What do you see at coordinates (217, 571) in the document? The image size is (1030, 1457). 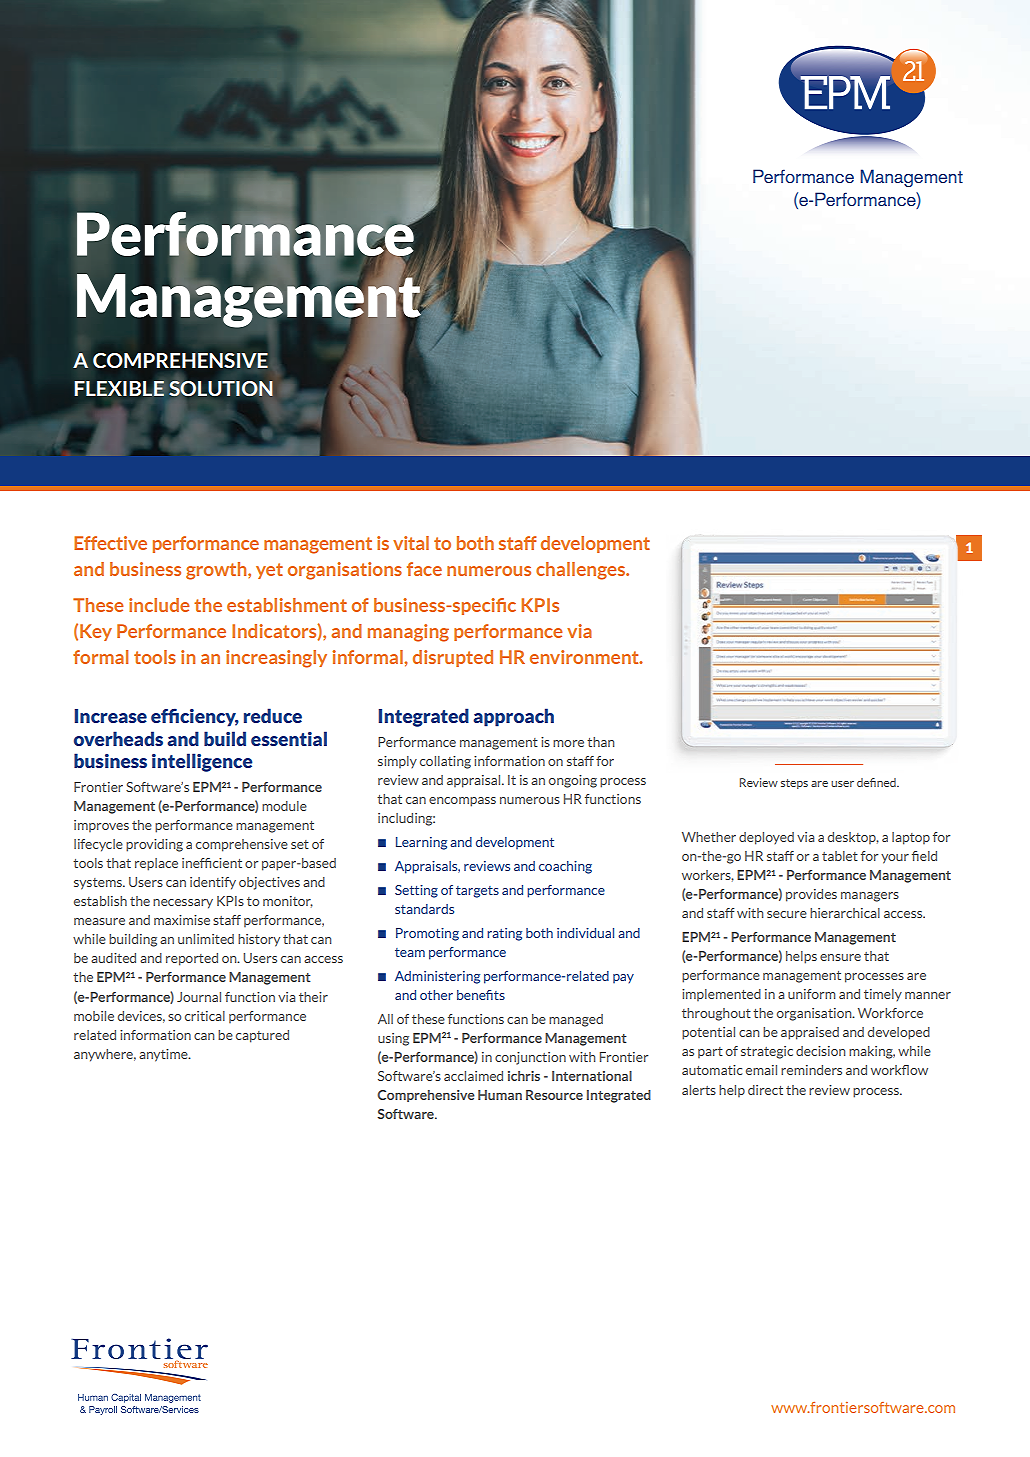 I see `growth` at bounding box center [217, 571].
